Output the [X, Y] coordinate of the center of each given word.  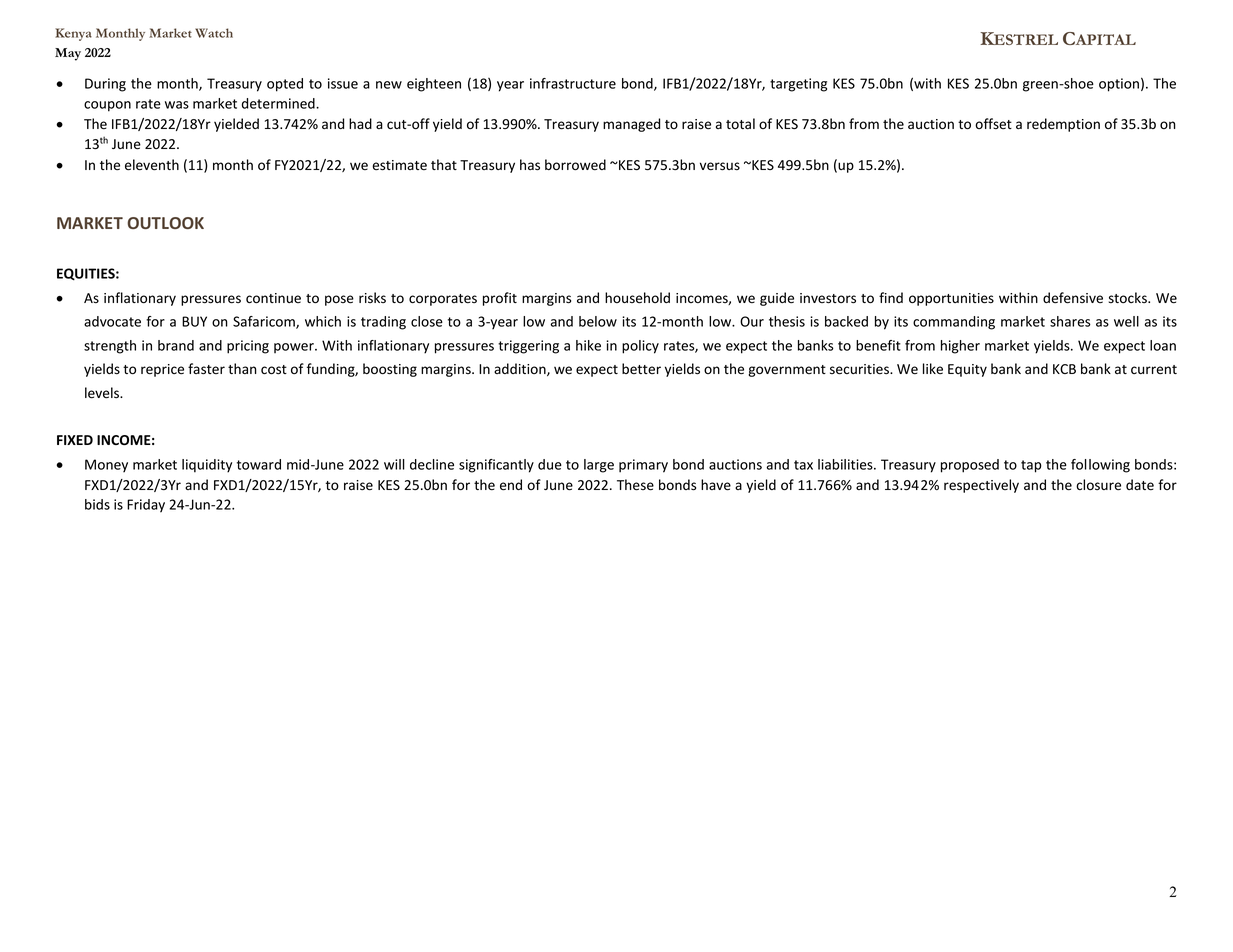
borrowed [575, 165]
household [637, 298]
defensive [1073, 298]
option [1119, 85]
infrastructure [573, 83]
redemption [1063, 125]
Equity [967, 370]
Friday [146, 506]
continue [273, 298]
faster [206, 369]
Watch [214, 33]
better [641, 368]
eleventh [152, 165]
